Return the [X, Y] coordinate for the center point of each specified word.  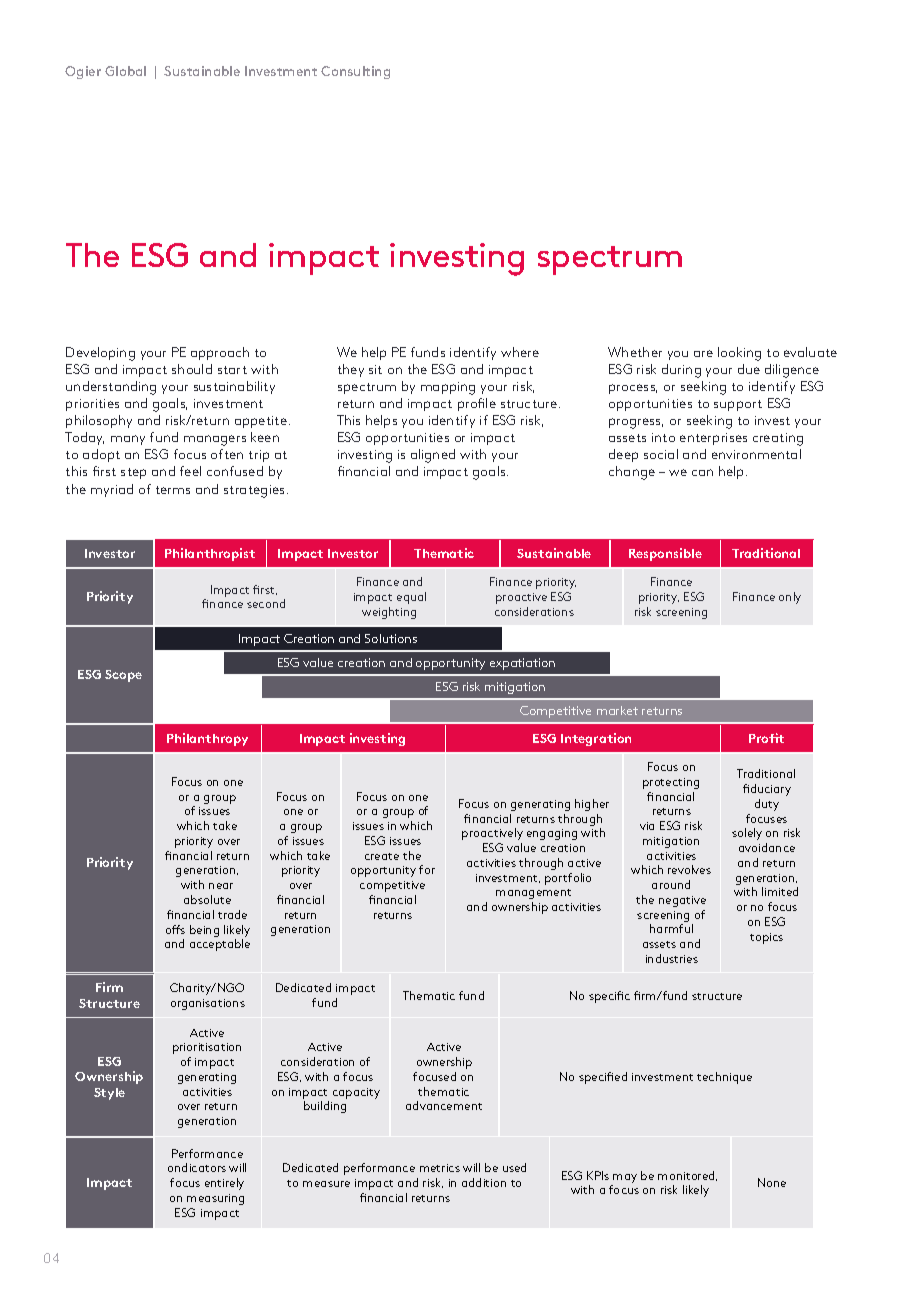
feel [190, 471]
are [703, 353]
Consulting [355, 72]
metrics [440, 1168]
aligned [433, 456]
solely [747, 834]
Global [125, 71]
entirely [224, 1184]
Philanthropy [207, 739]
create [382, 856]
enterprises [713, 439]
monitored [687, 1176]
